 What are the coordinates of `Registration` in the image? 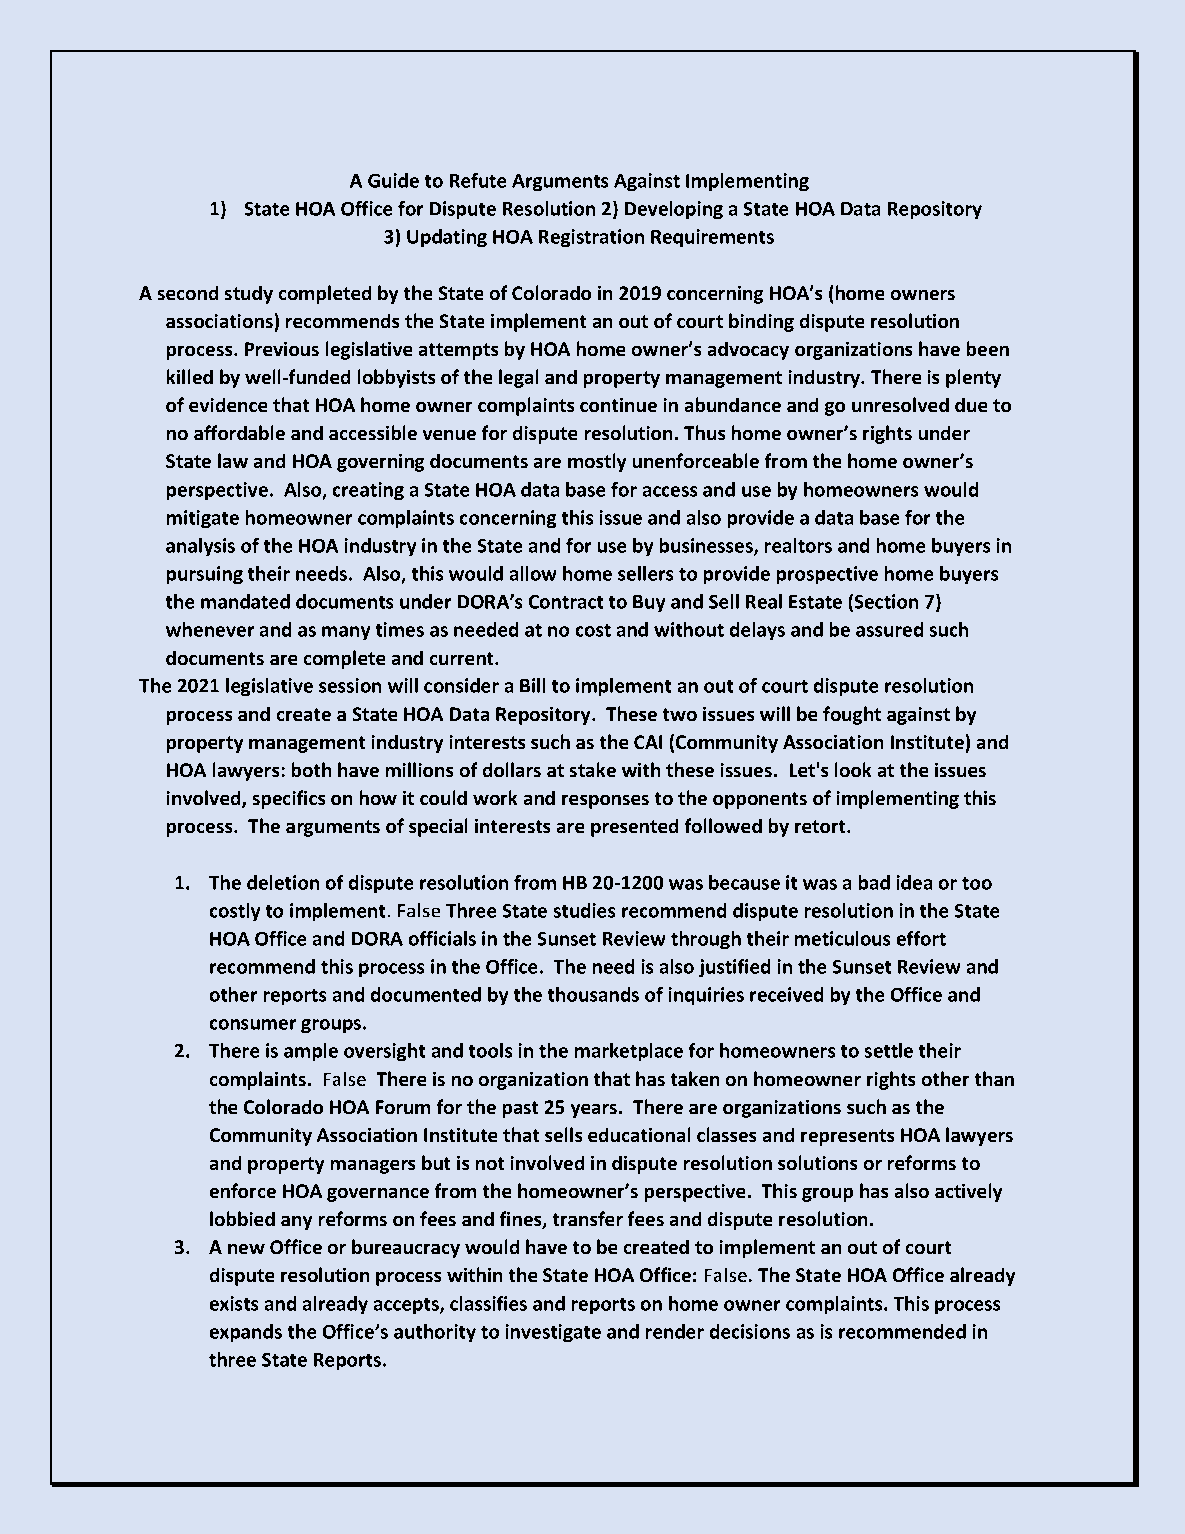 It's located at (591, 238).
